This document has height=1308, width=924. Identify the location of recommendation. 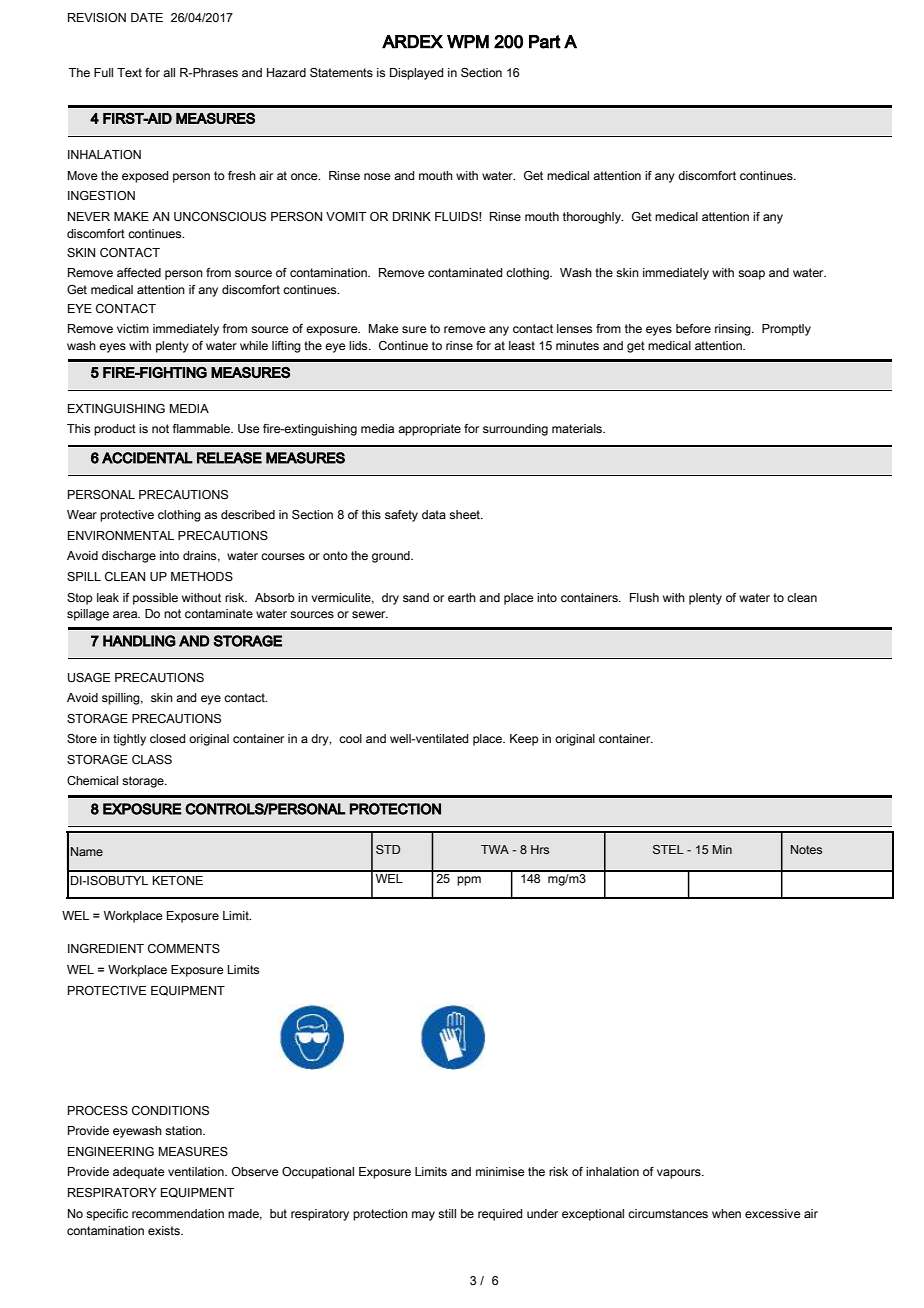
(178, 1213).
